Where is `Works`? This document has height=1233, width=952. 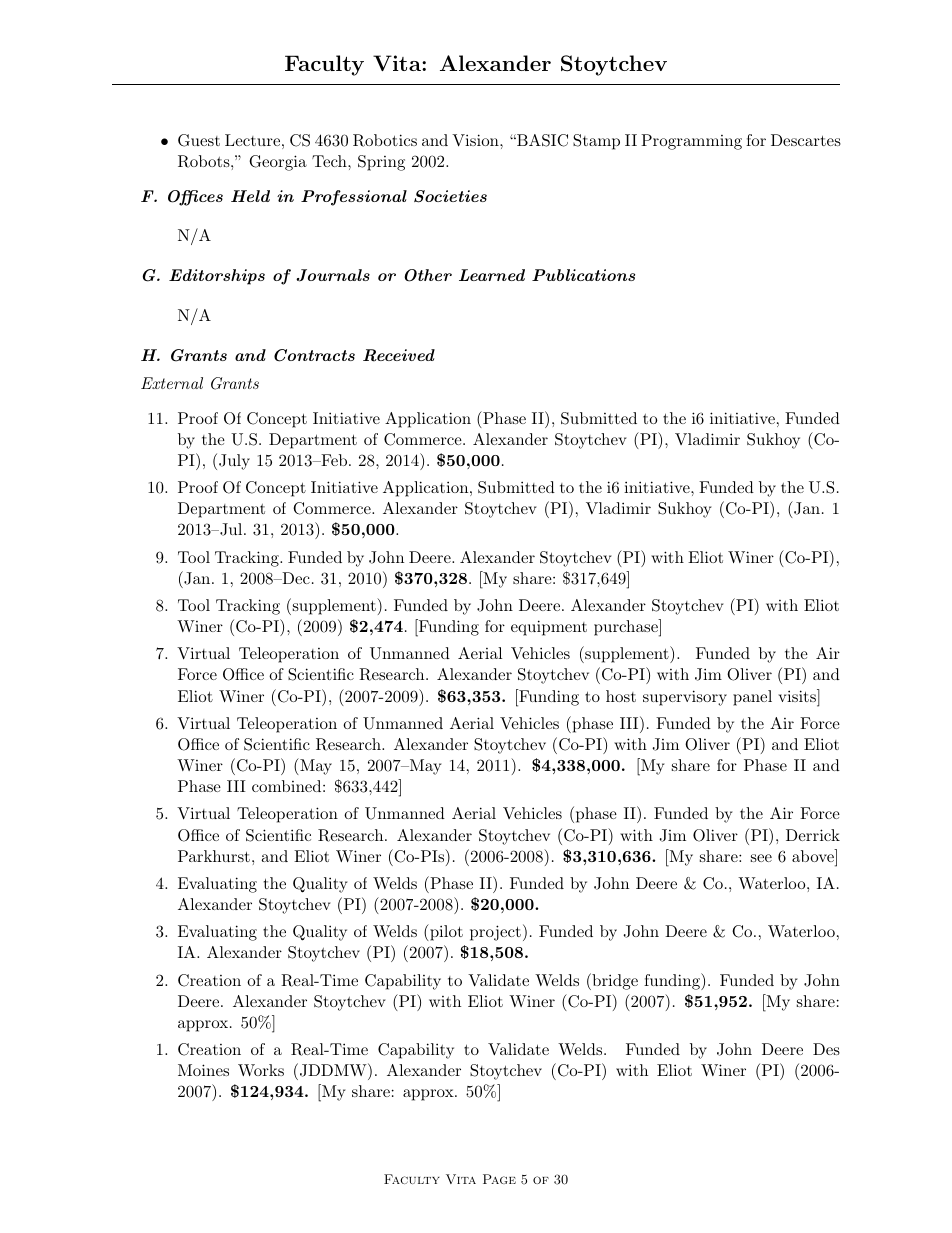 Works is located at coordinates (261, 1070).
